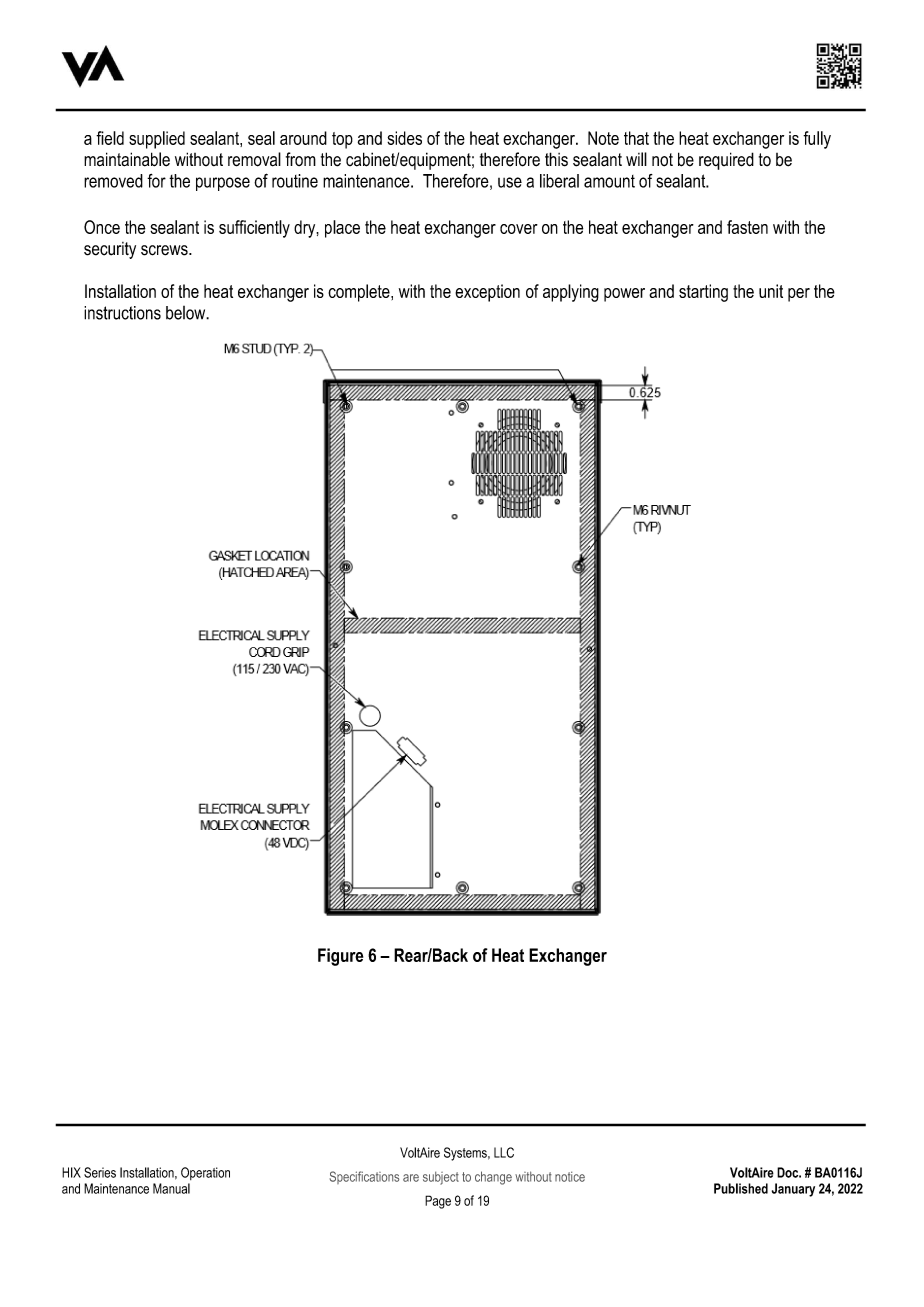  Describe the element at coordinates (340, 957) in the image. I see `Figure` at that location.
